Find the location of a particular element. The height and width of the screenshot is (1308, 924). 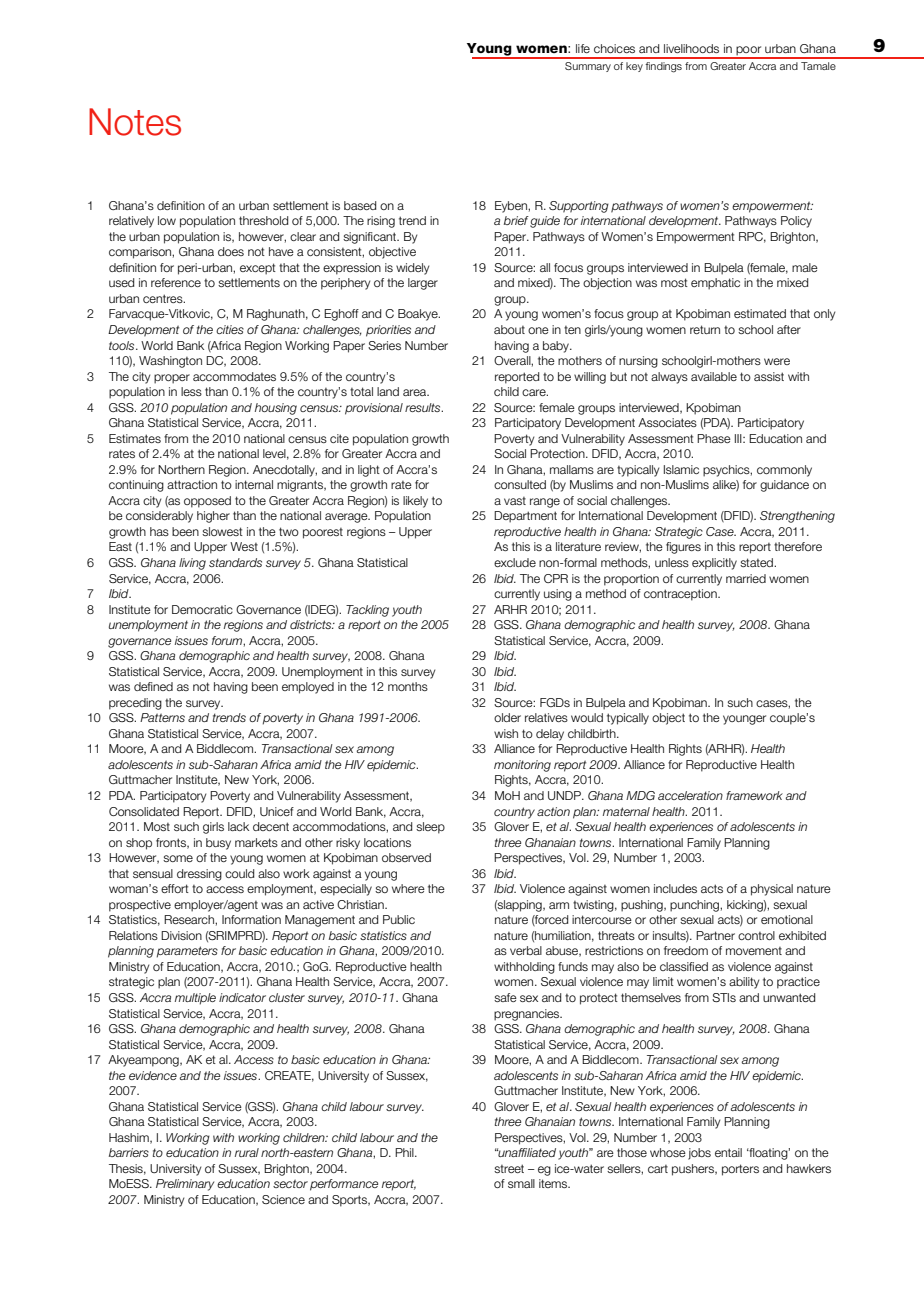

street is located at coordinates (509, 1168).
